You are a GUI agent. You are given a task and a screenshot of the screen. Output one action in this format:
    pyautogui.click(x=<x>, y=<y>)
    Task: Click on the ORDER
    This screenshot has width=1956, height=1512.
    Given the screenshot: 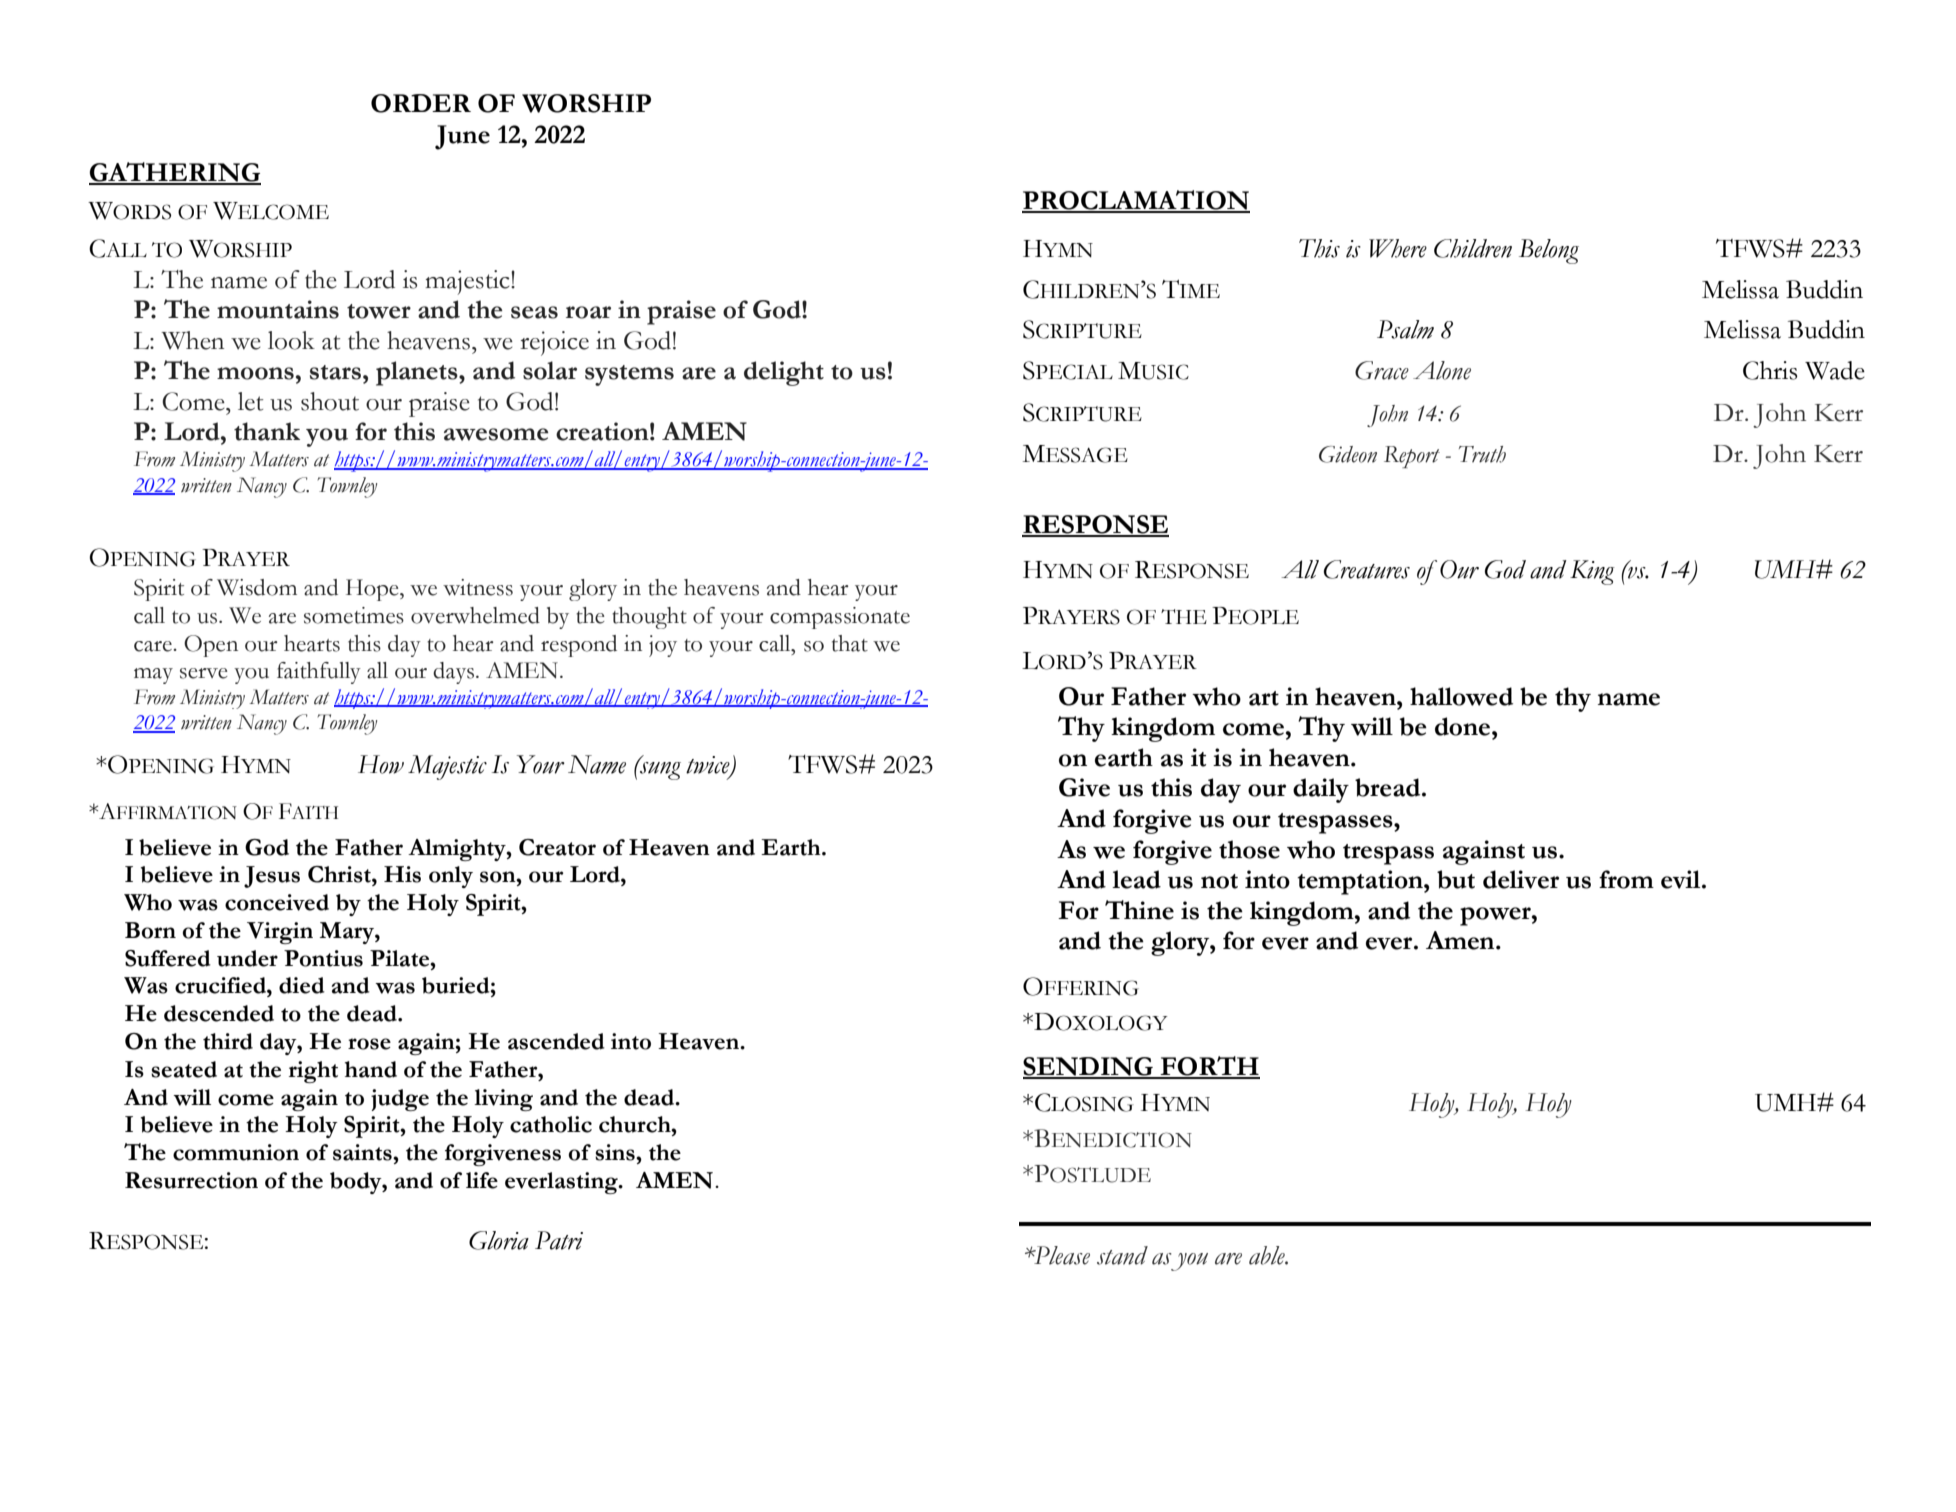 What is the action you would take?
    pyautogui.click(x=421, y=103)
